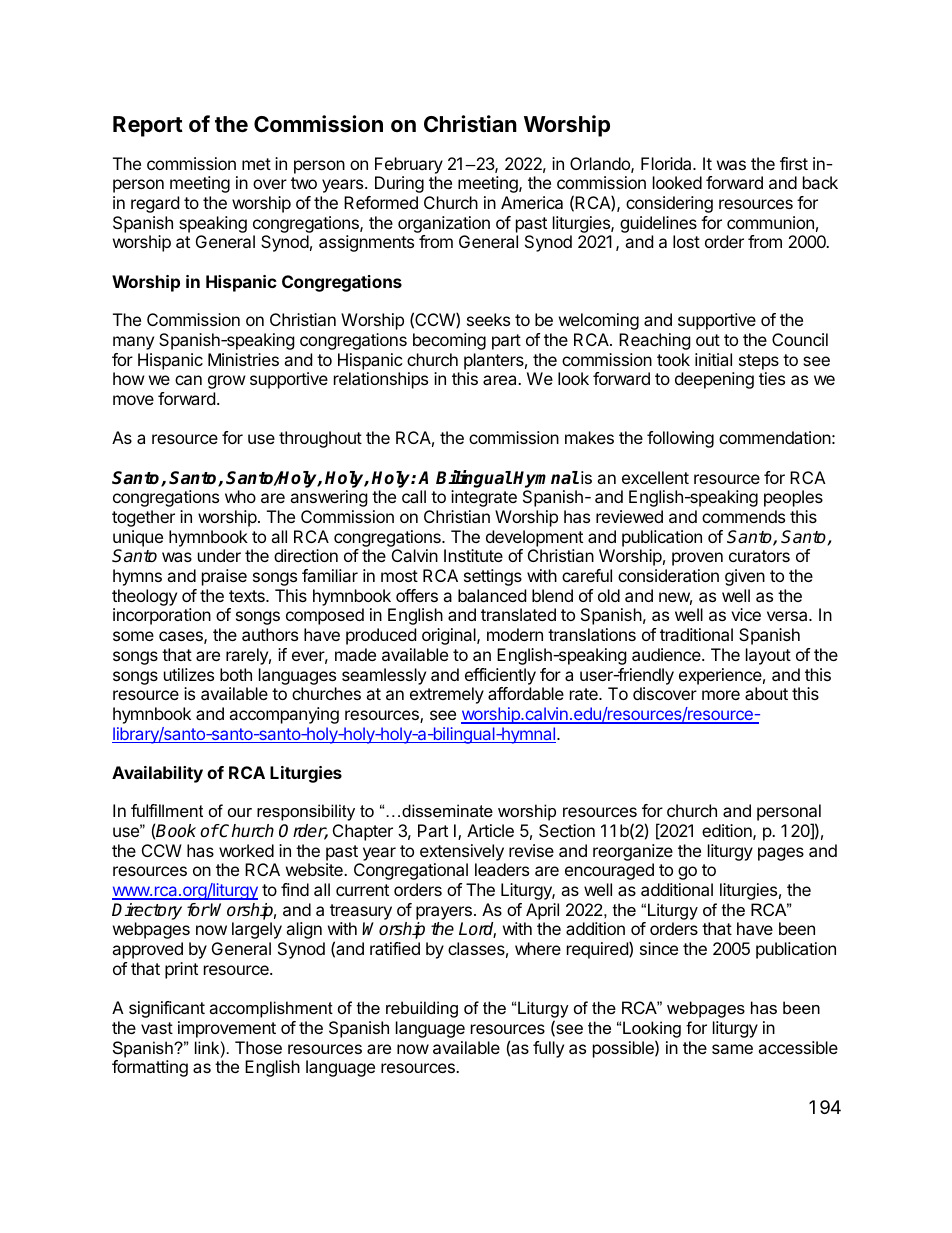 This page has height=1233, width=952. Describe the element at coordinates (422, 1009) in the page. I see `rebuilding` at that location.
